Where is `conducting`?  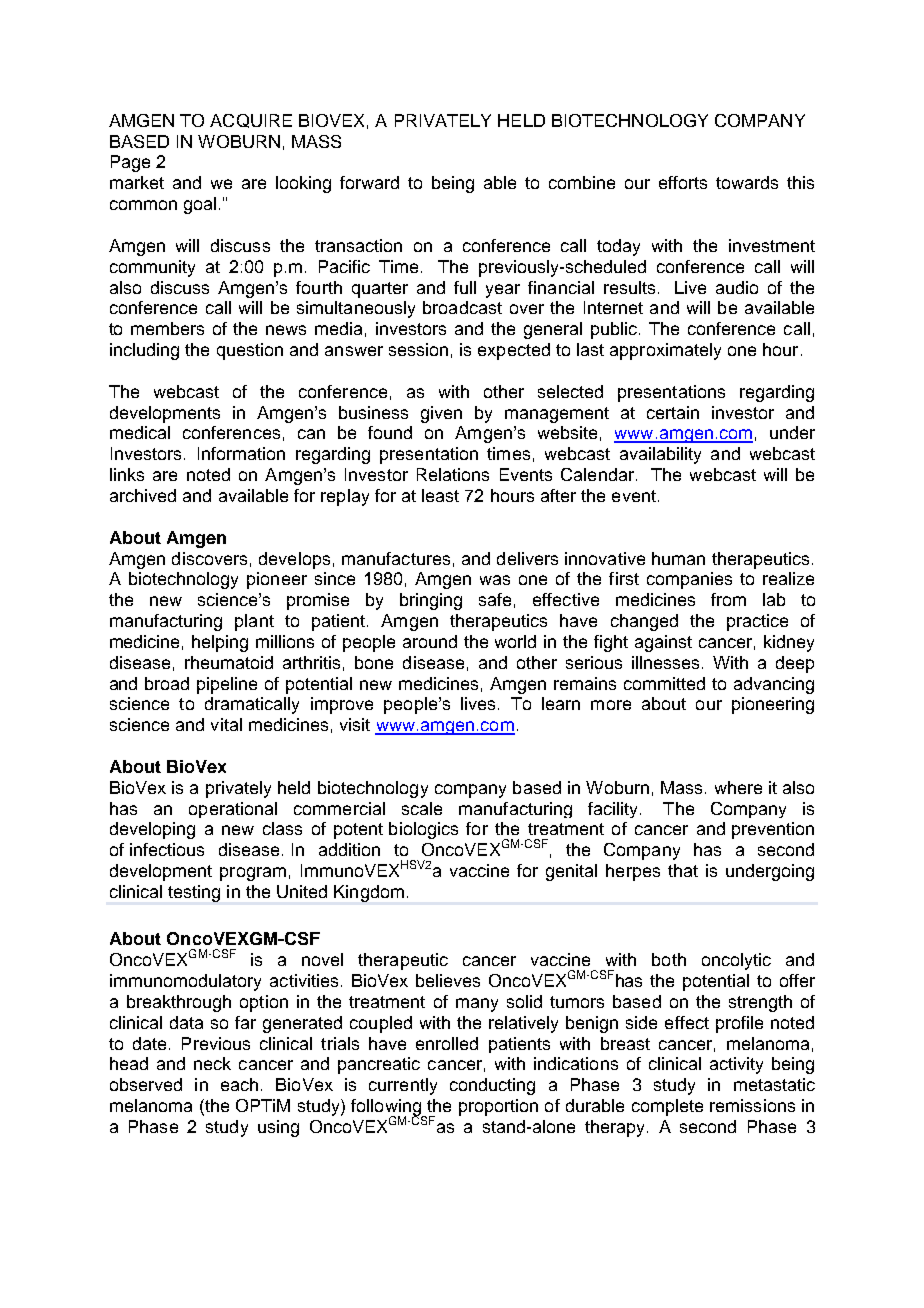 conducting is located at coordinates (492, 1086).
